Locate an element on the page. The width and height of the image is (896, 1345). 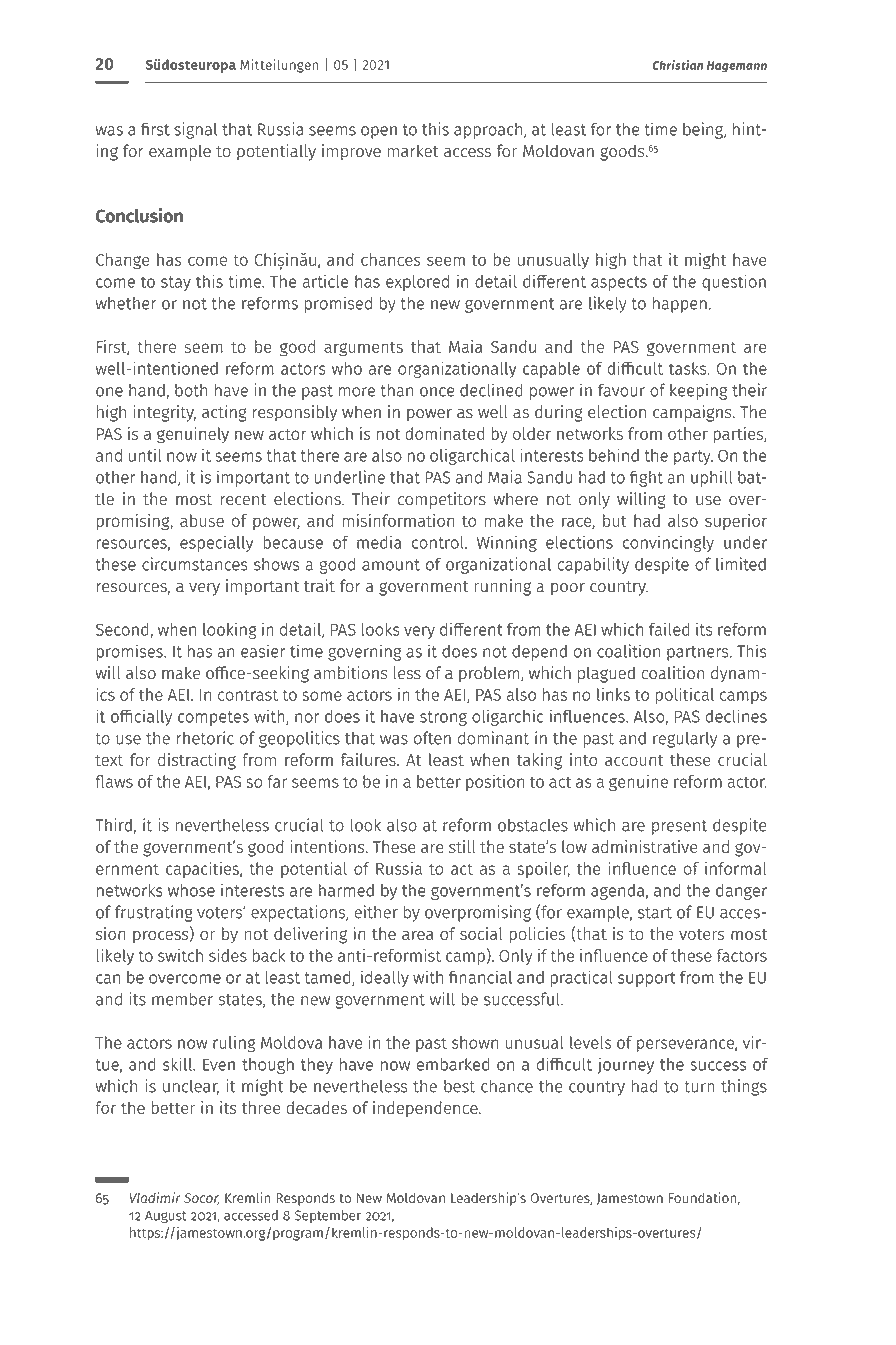
signal is located at coordinates (195, 130).
